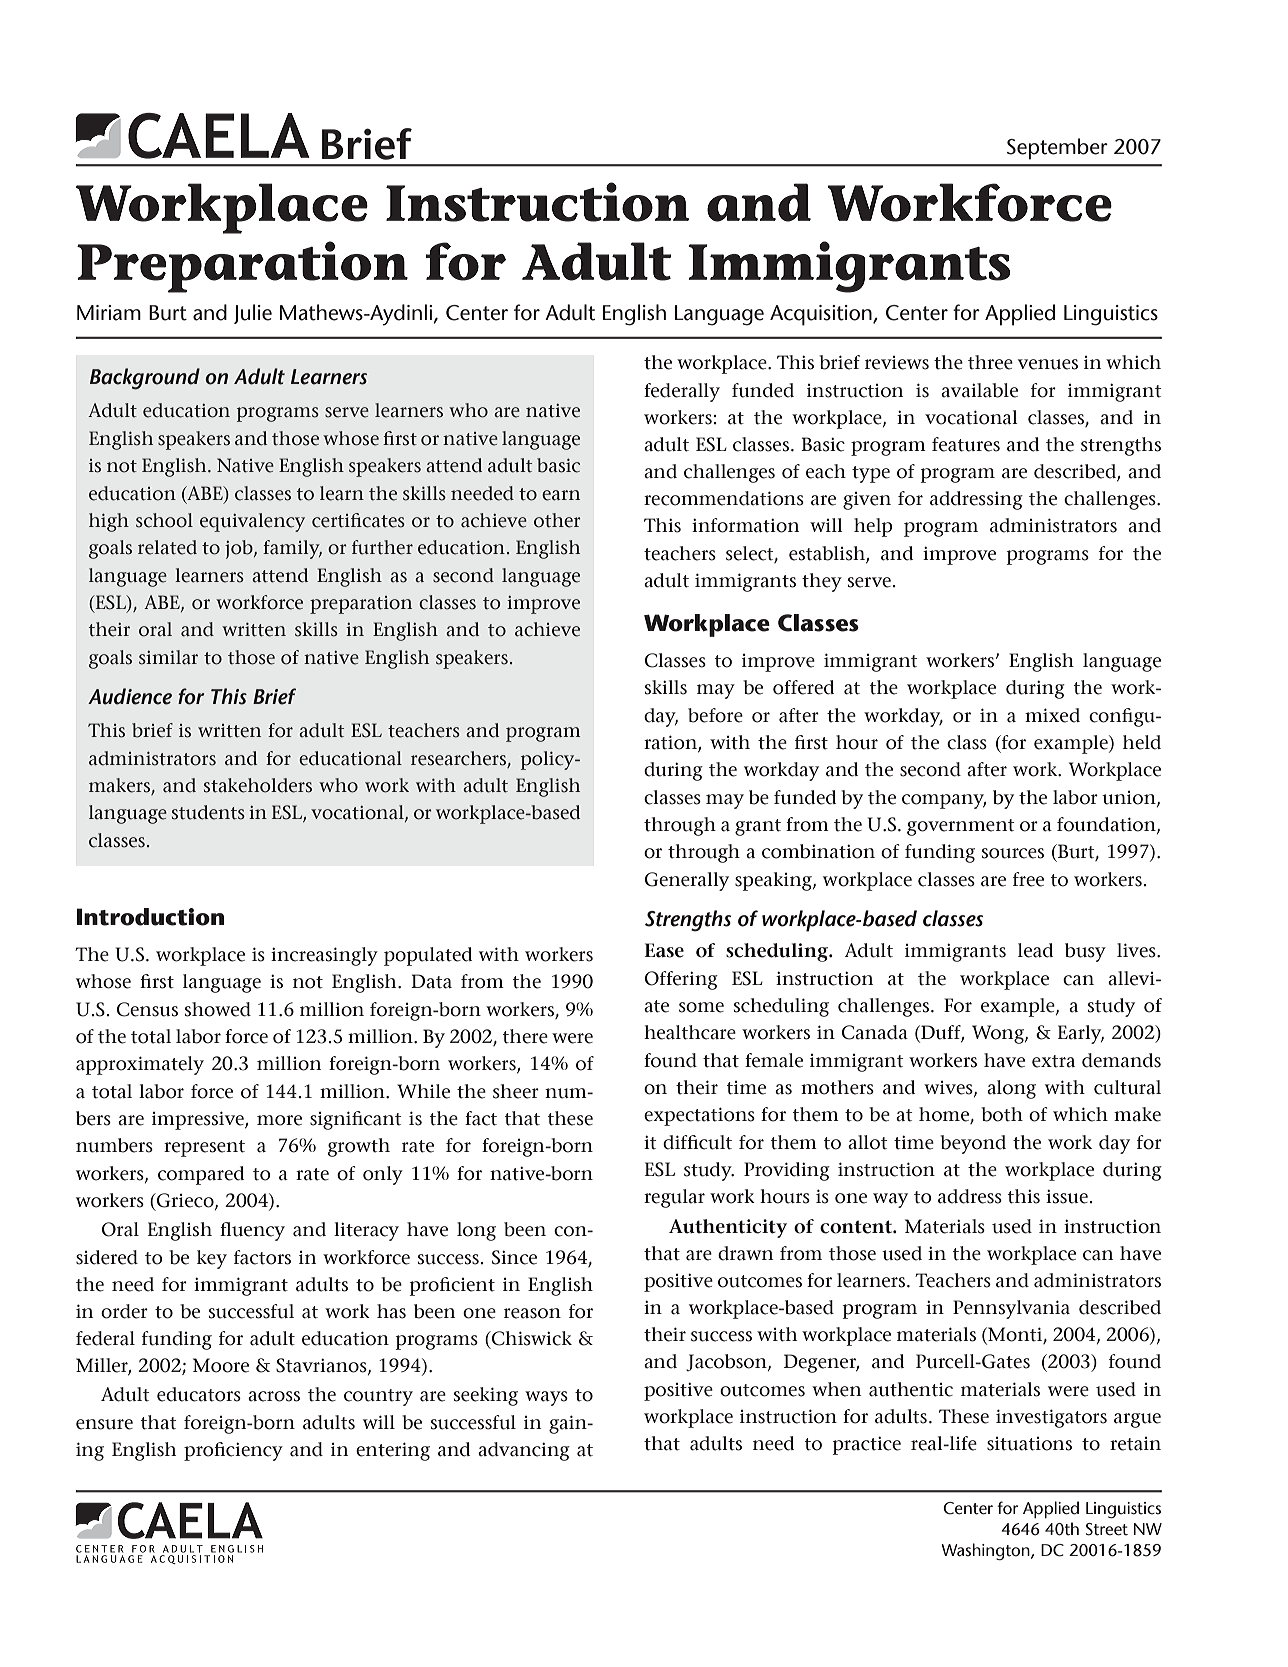 This screenshot has width=1288, height=1667. Describe the element at coordinates (966, 444) in the screenshot. I see `features` at that location.
